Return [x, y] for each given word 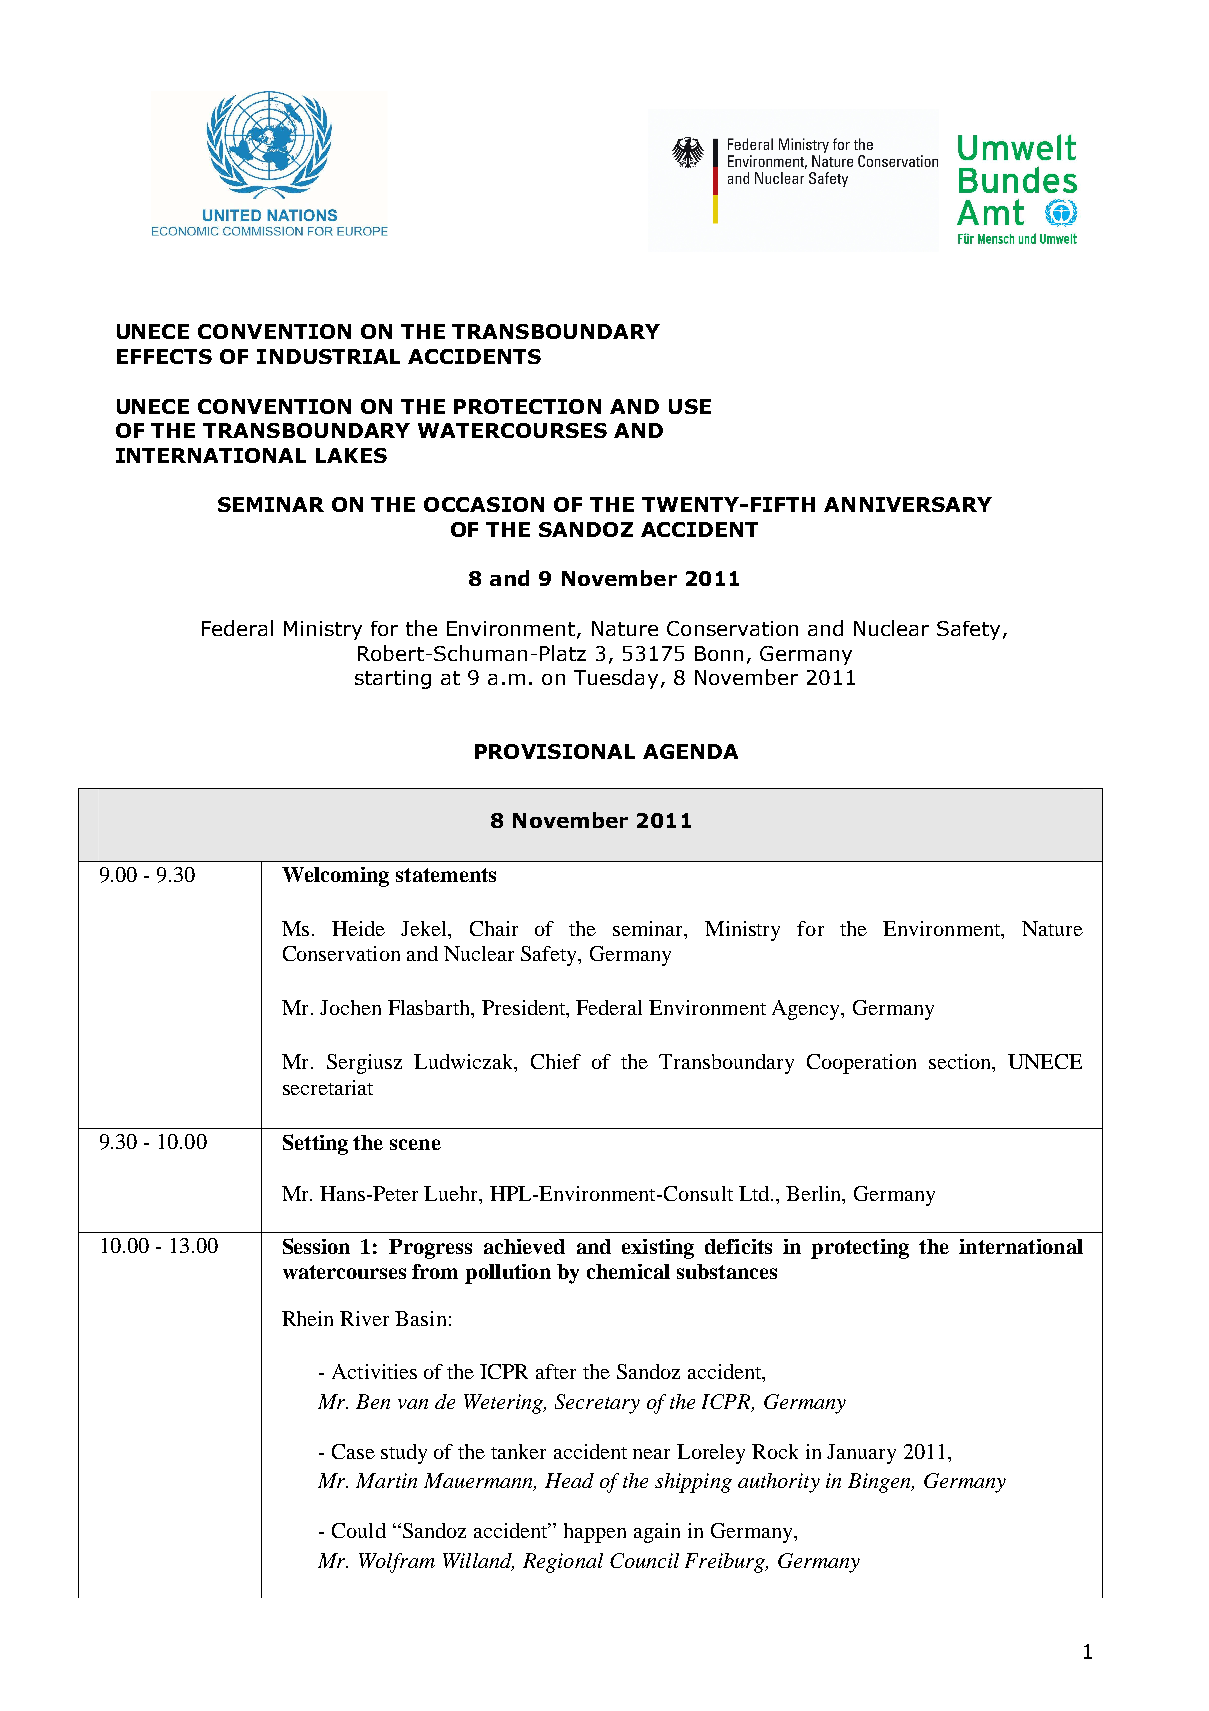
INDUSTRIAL [328, 356]
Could [359, 1530]
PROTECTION [527, 406]
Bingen [881, 1483]
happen [595, 1533]
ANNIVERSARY [908, 504]
